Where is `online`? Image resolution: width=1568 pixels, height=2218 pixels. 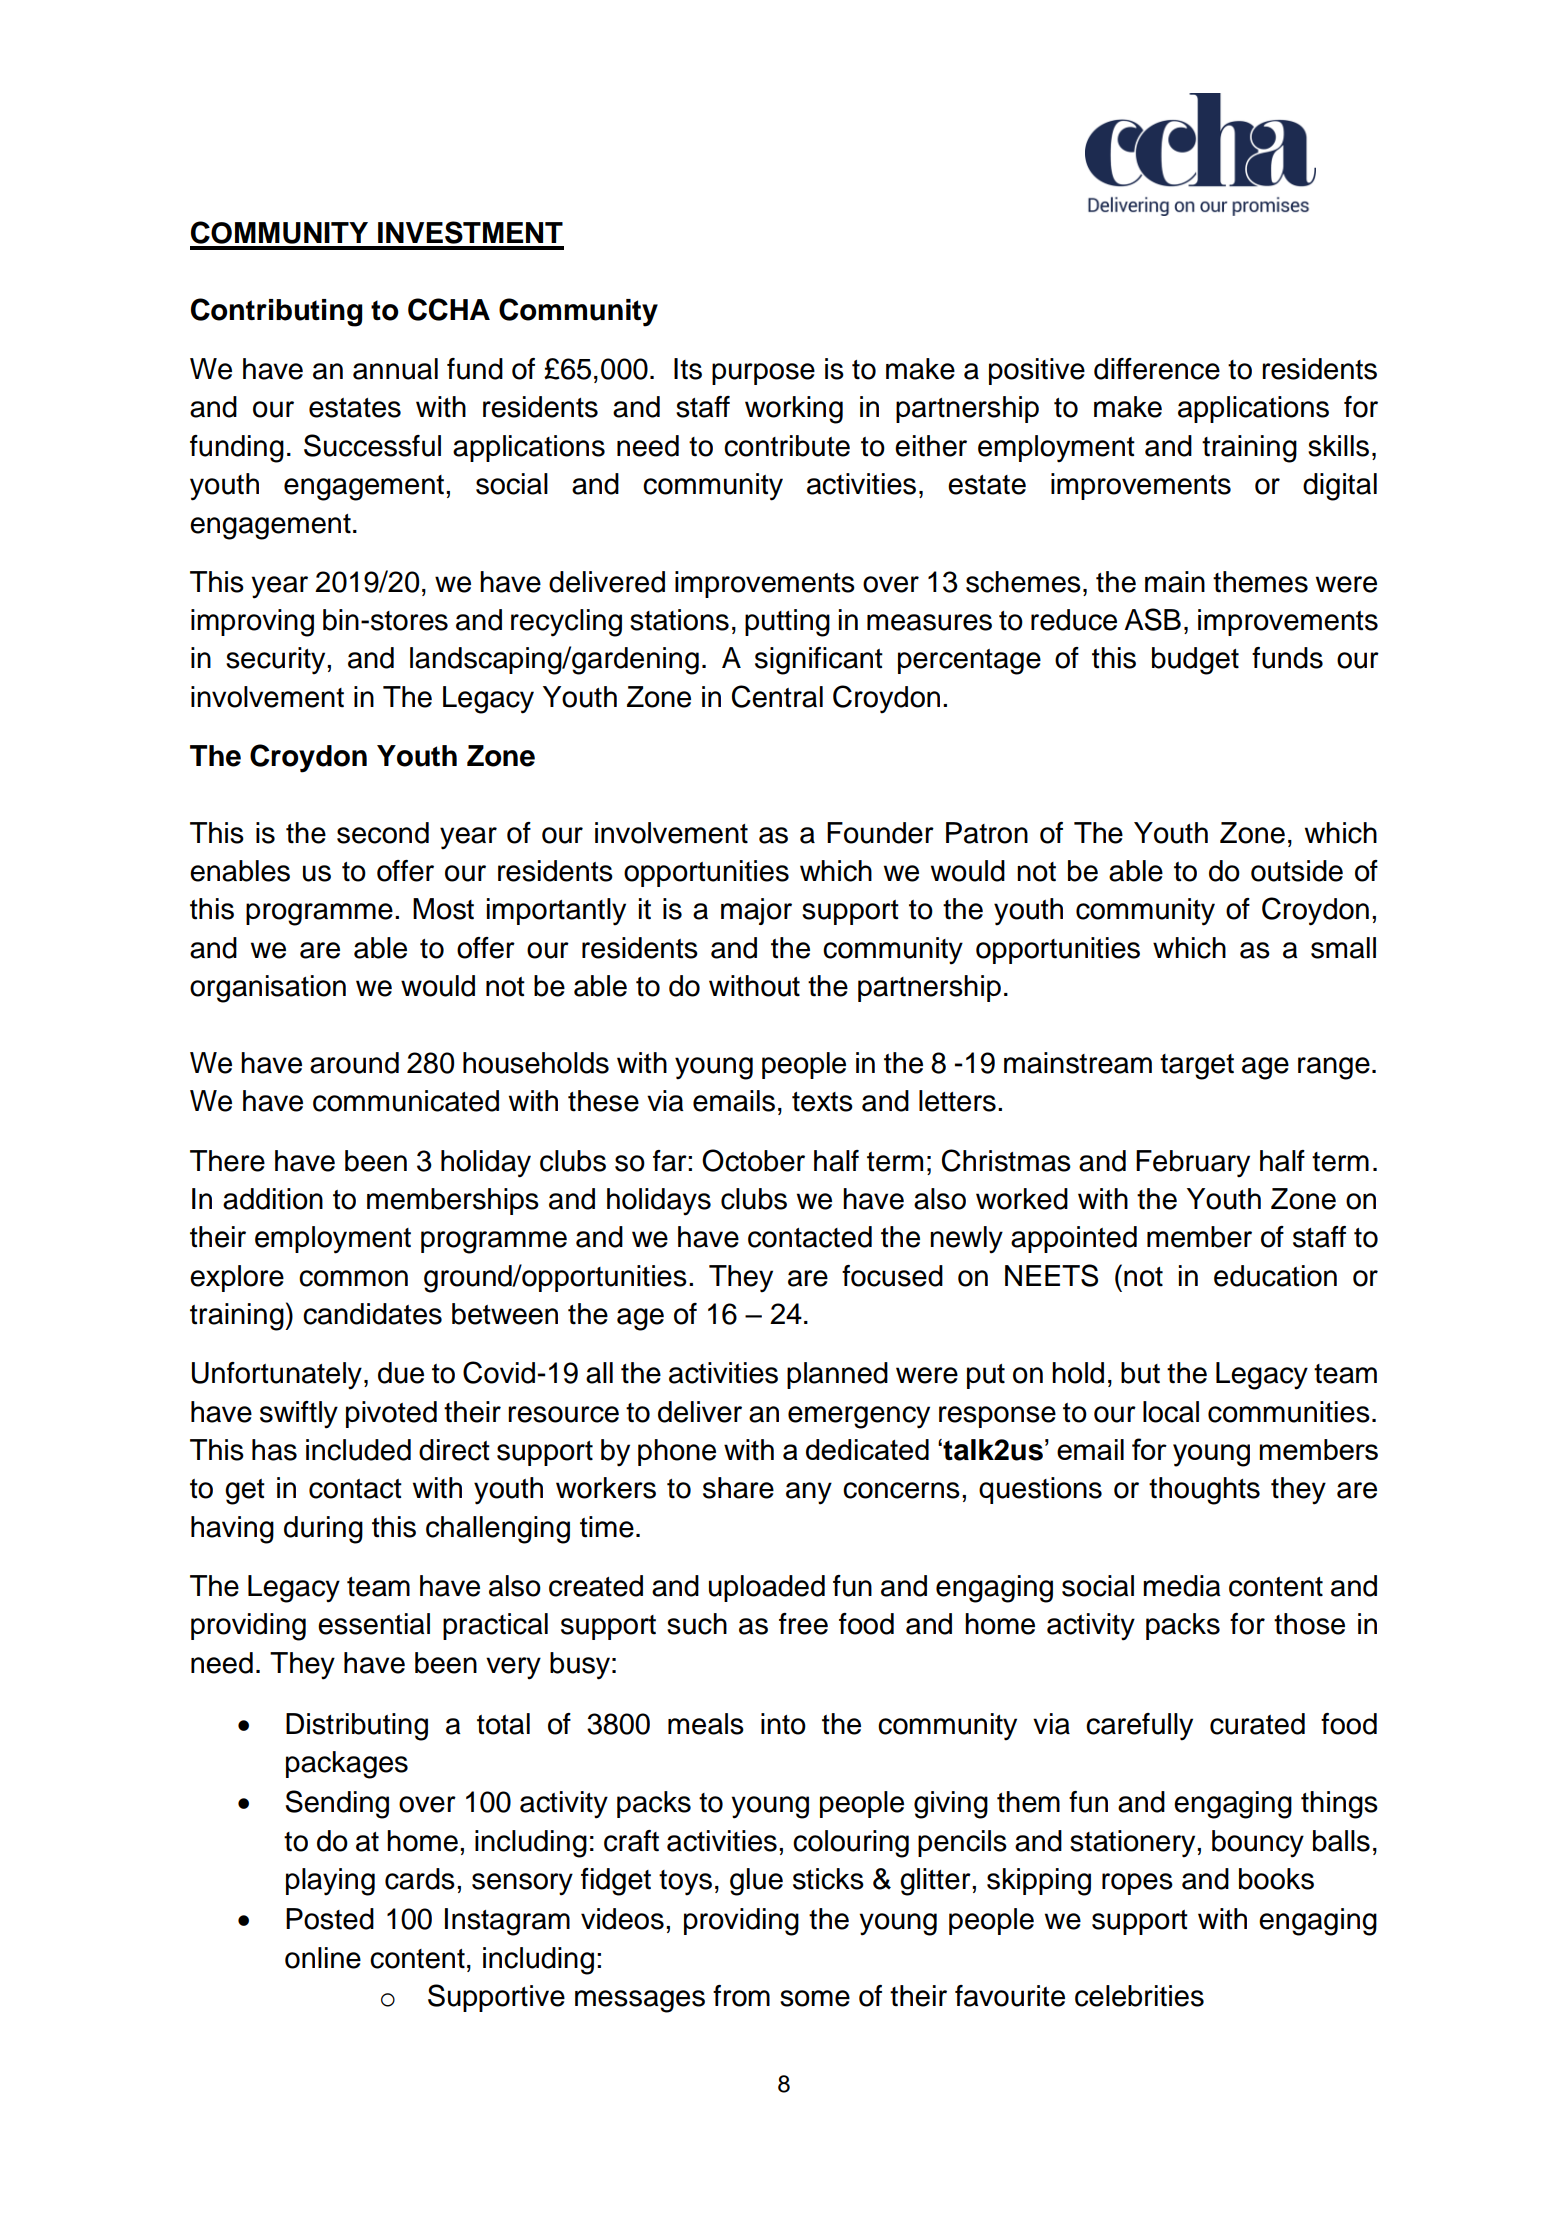
online is located at coordinates (323, 1958).
